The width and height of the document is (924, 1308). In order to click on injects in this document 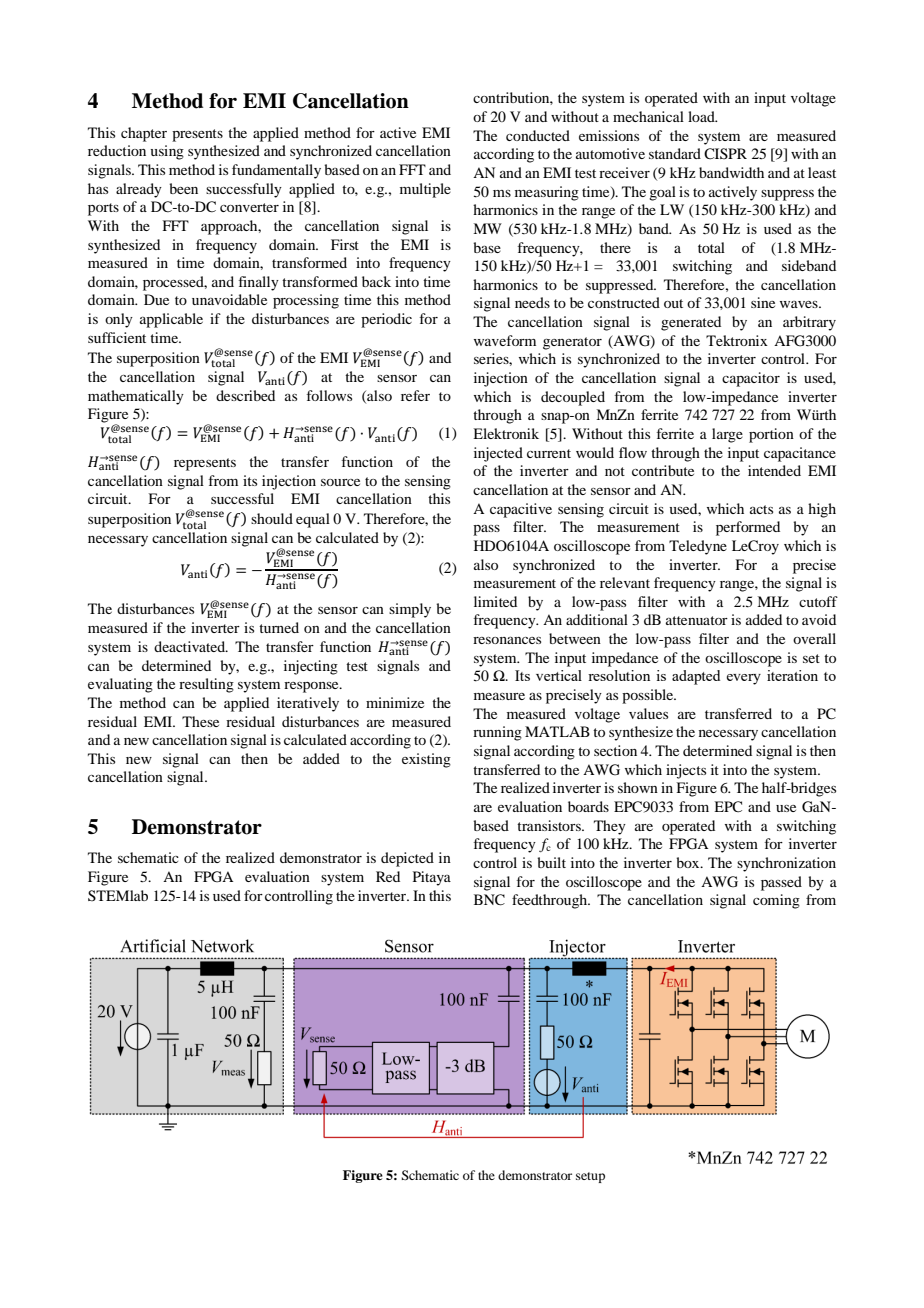, I will do `click(686, 771)`.
